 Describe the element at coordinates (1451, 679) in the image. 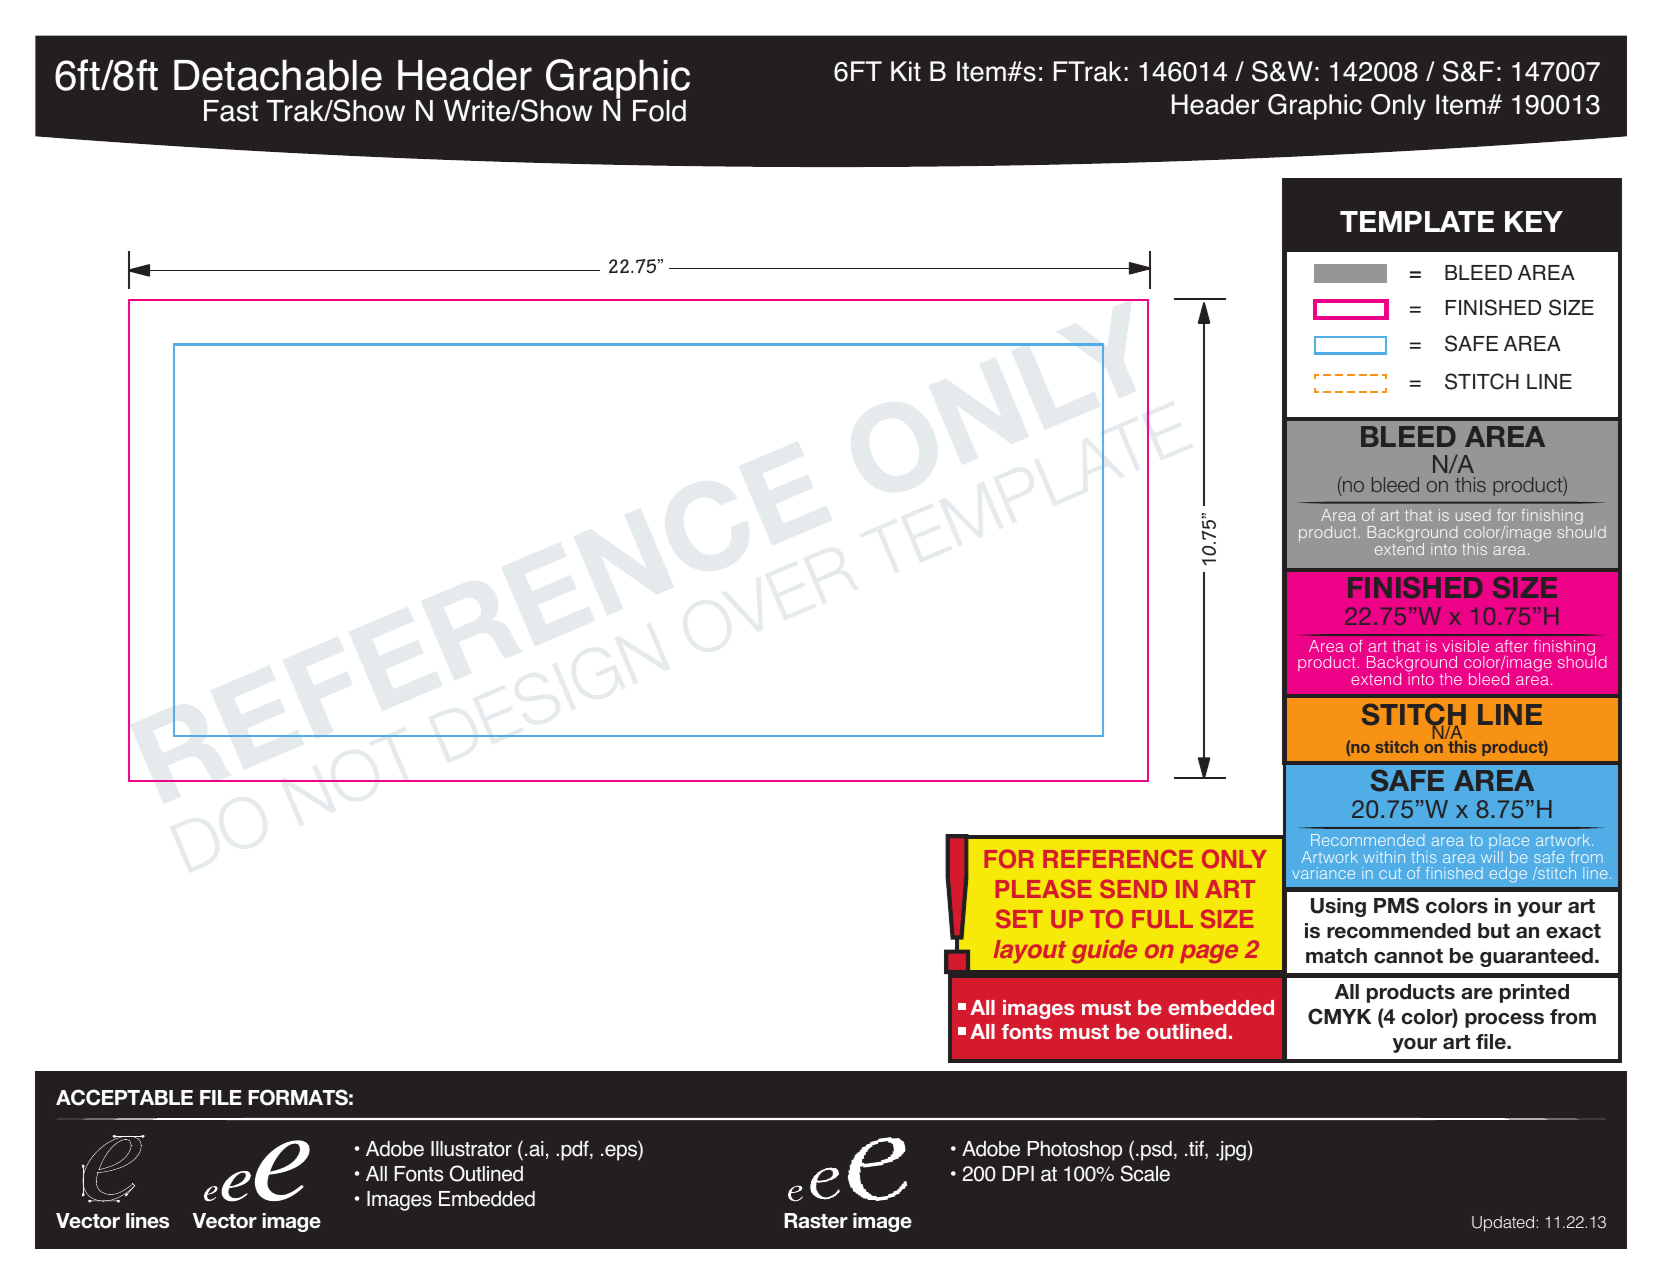

I see `the` at that location.
